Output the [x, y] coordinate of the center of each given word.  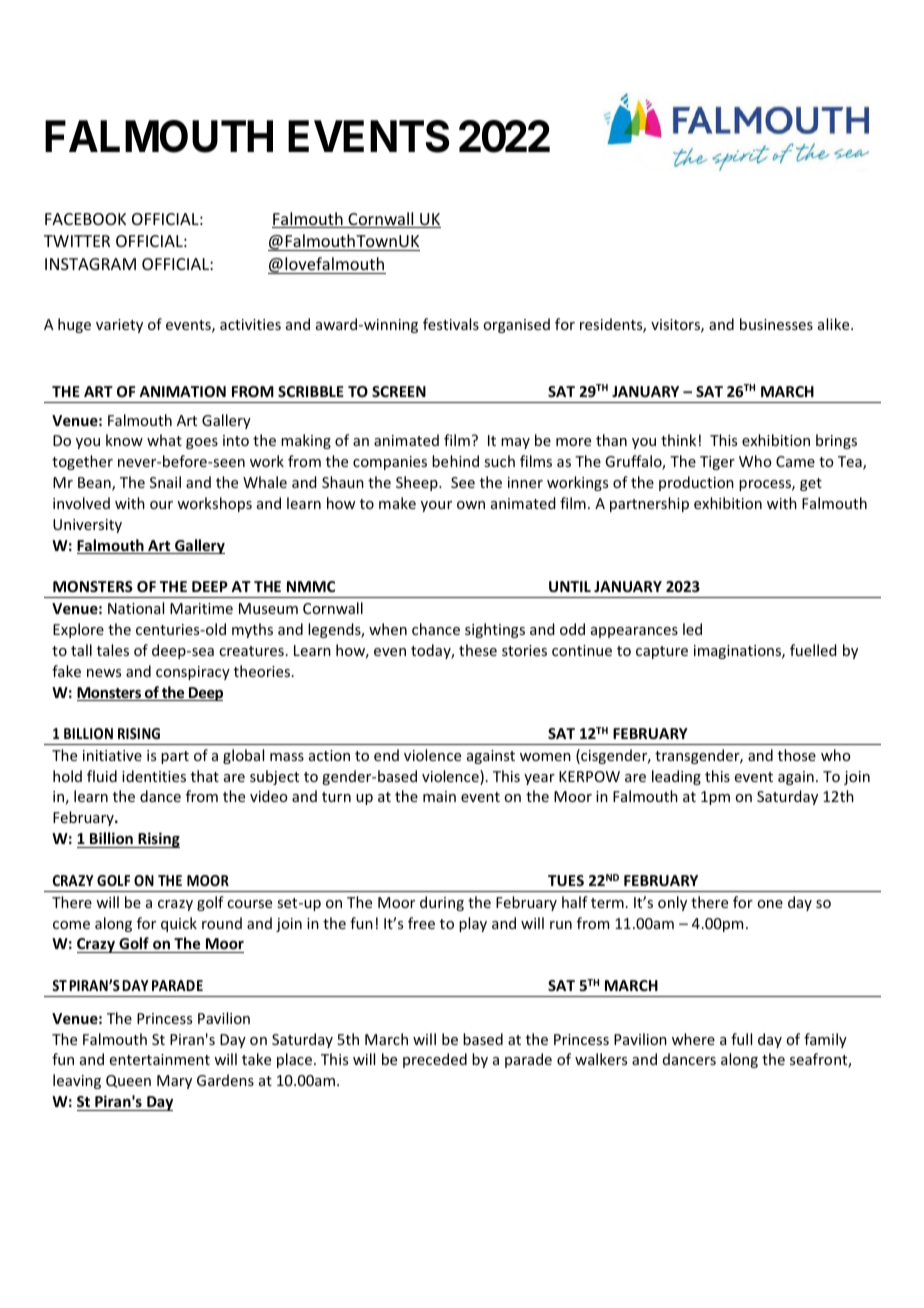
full [741, 1039]
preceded [435, 1060]
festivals [451, 324]
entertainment [160, 1059]
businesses [776, 324]
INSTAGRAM [90, 264]
